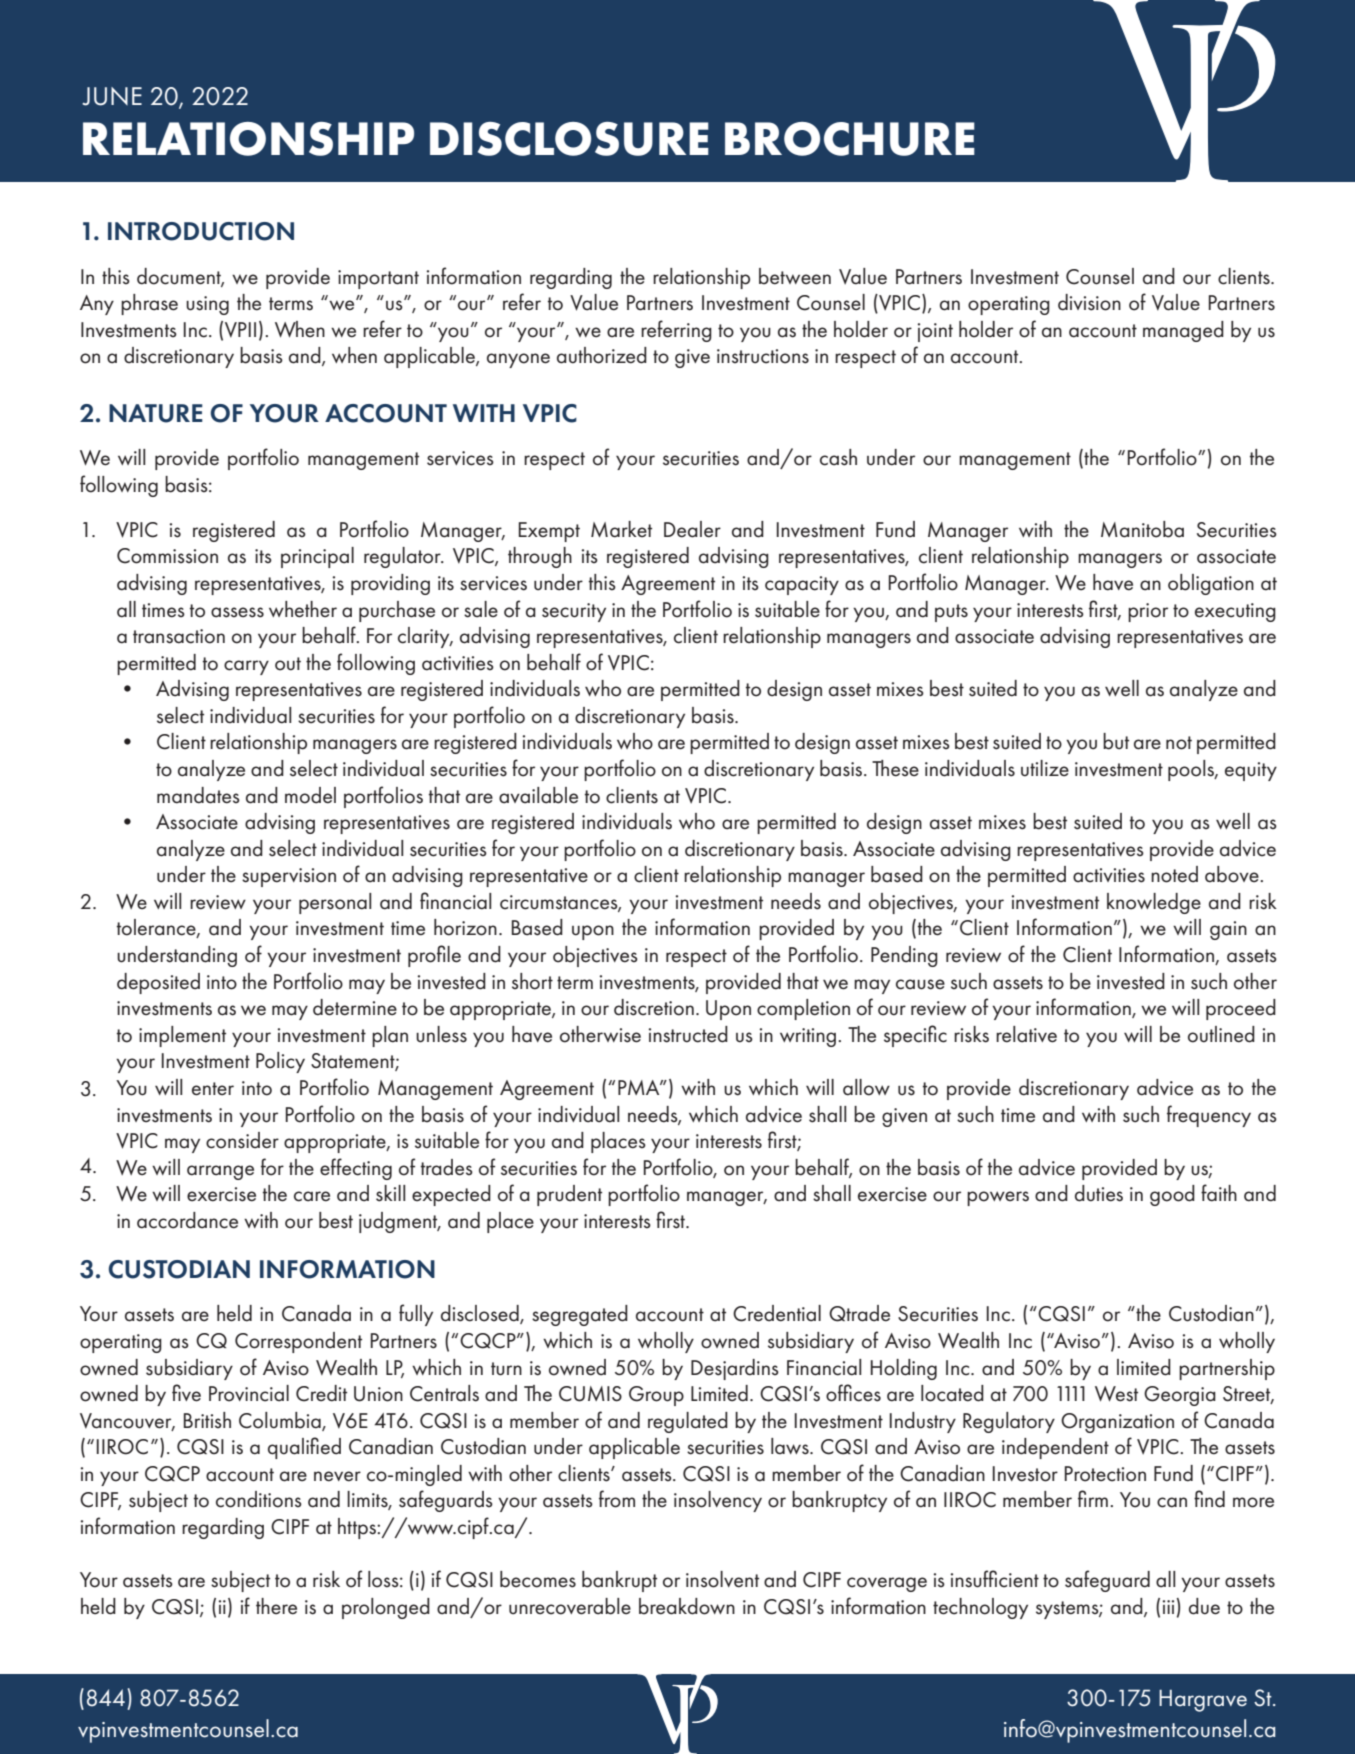 The image size is (1355, 1754). What do you see at coordinates (1089, 302) in the screenshot?
I see `division` at bounding box center [1089, 302].
